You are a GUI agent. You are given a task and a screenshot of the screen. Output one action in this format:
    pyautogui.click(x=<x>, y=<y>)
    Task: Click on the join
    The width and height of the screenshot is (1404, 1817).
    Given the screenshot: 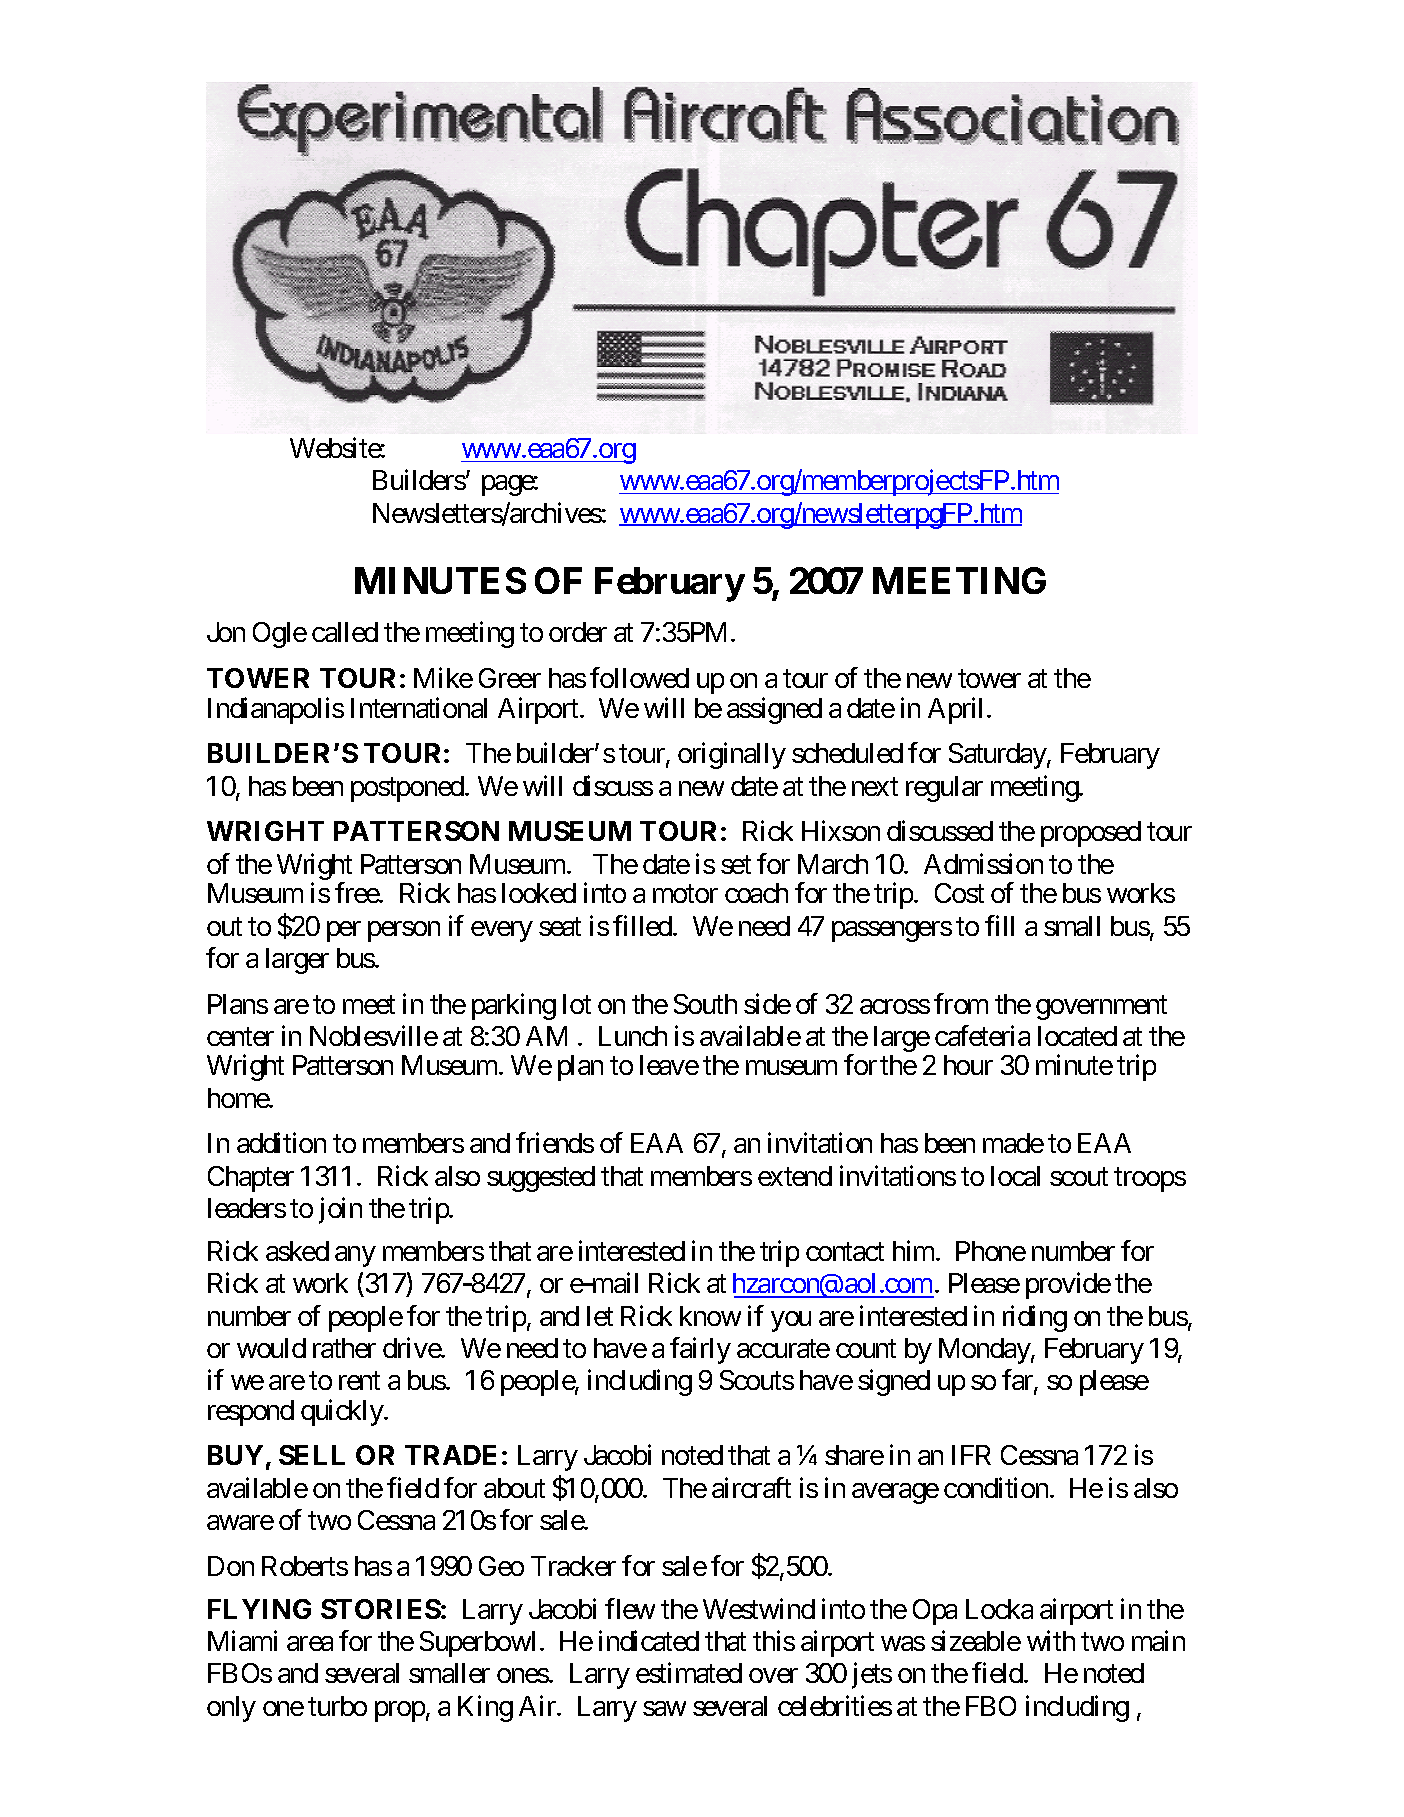 What is the action you would take?
    pyautogui.click(x=340, y=1210)
